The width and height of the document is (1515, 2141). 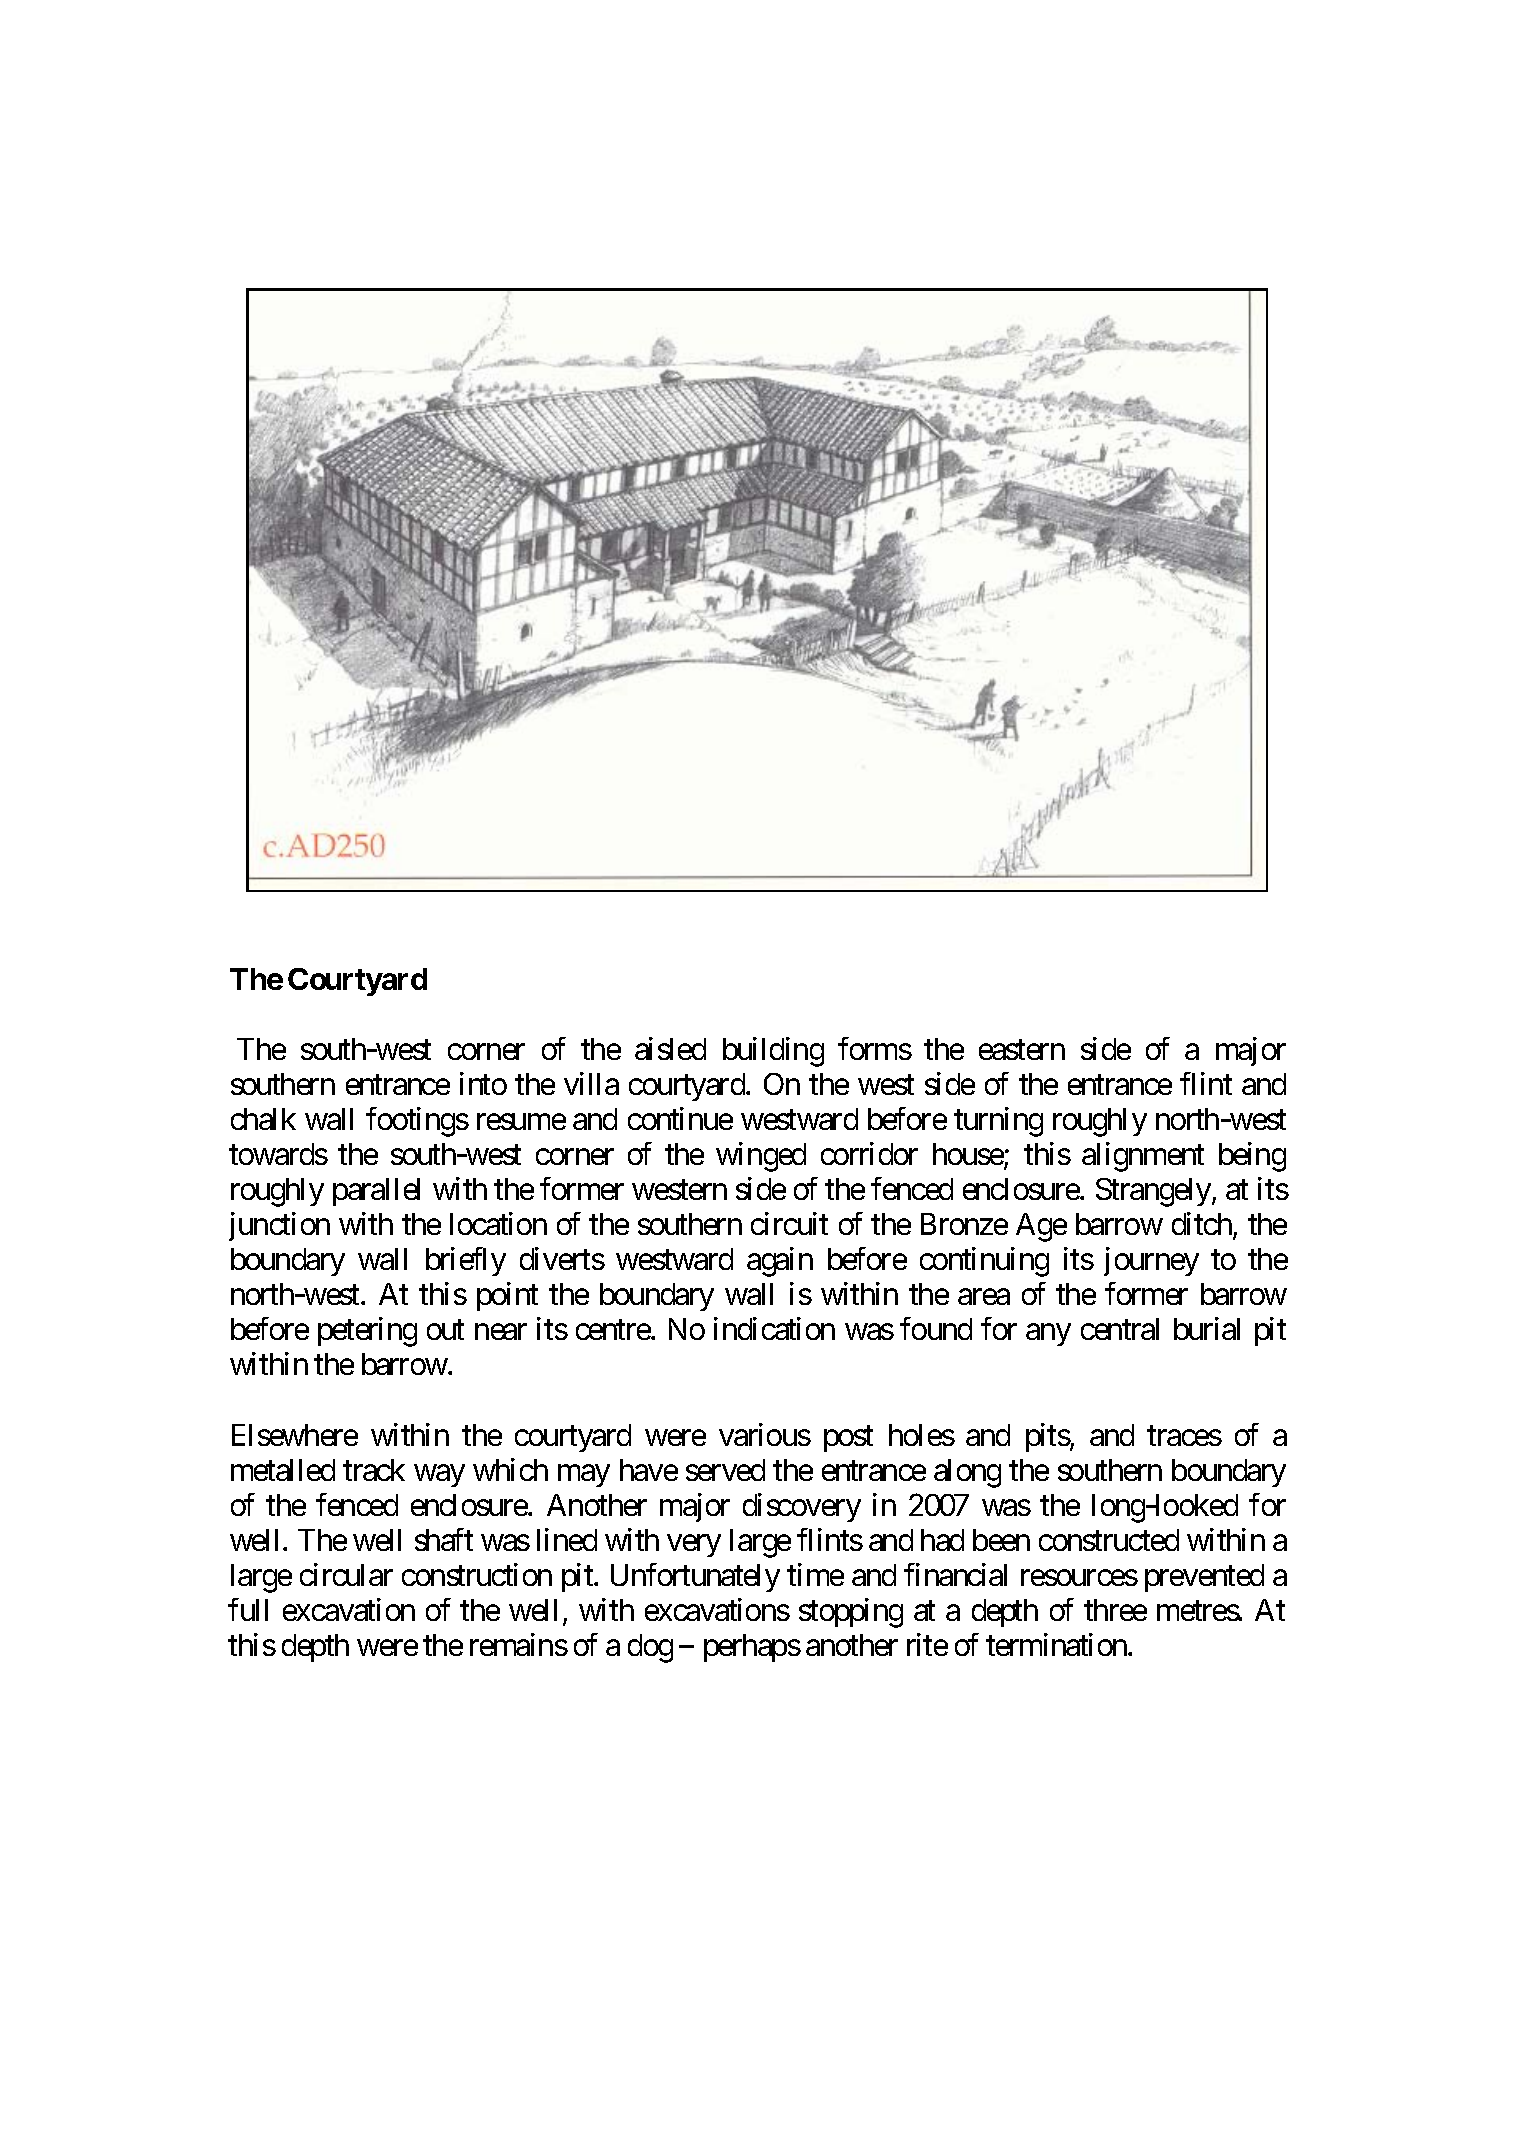 I want to click on full, so click(x=248, y=1609).
